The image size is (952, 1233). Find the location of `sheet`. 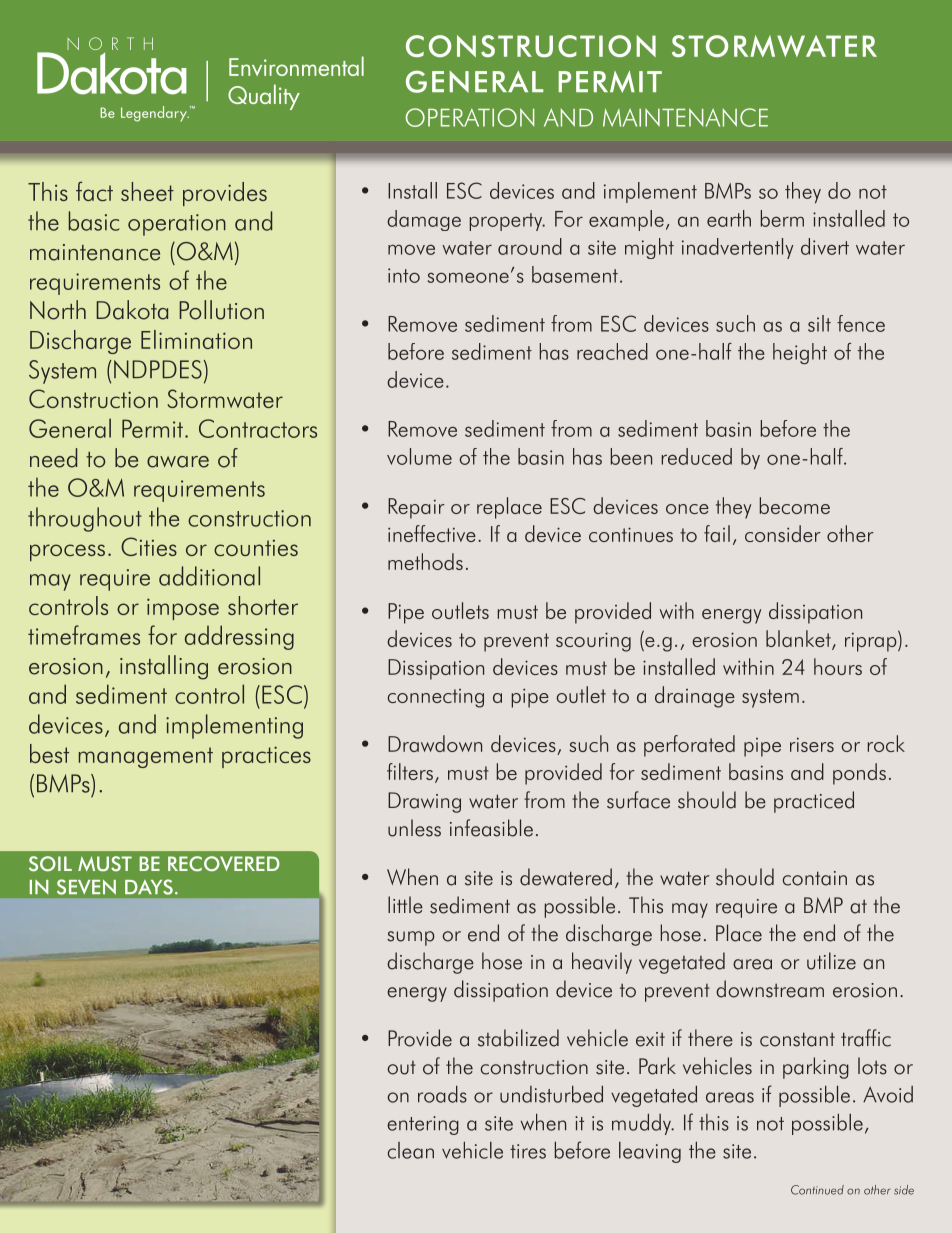

sheet is located at coordinates (147, 191).
